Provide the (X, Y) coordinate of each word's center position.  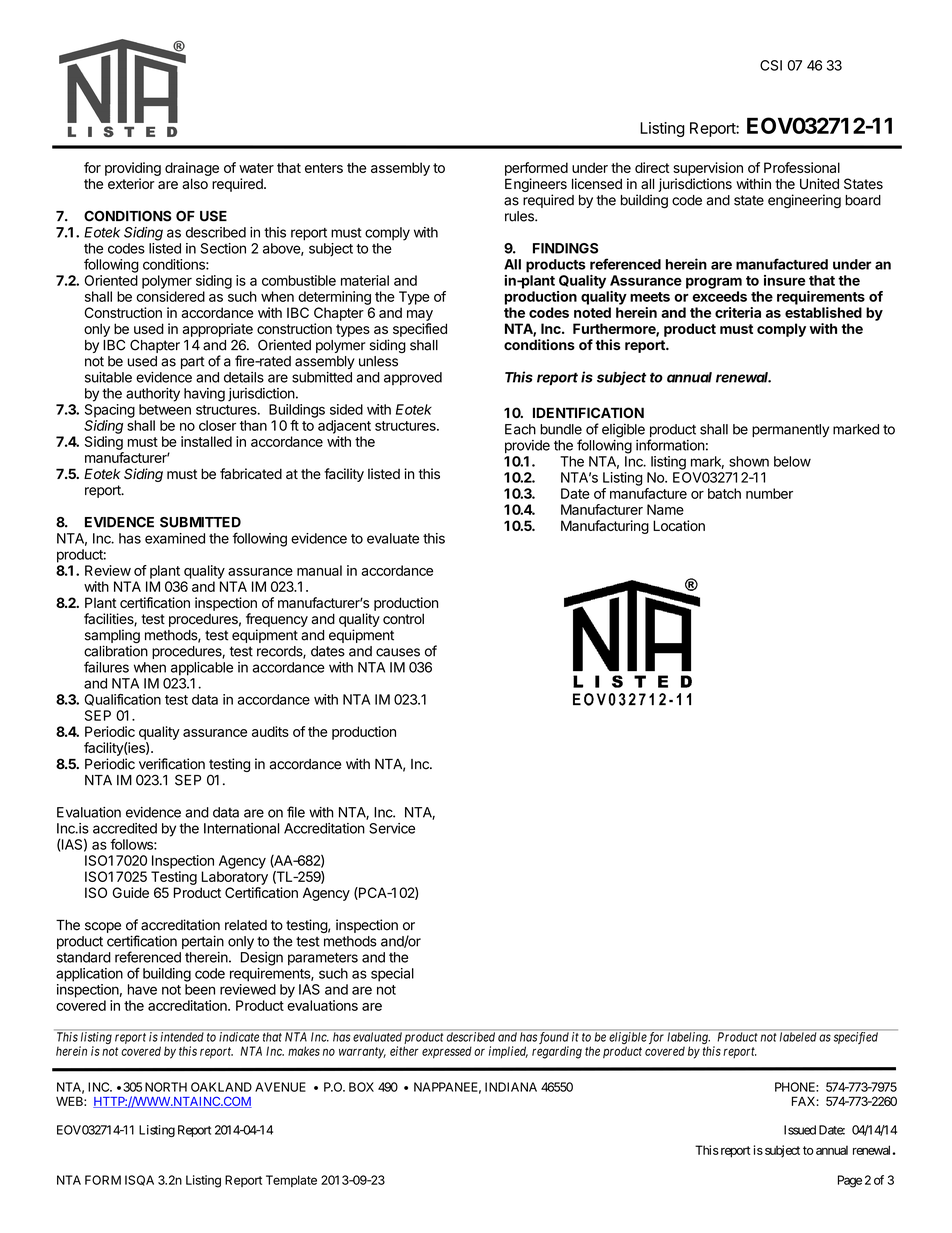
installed (206, 441)
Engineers (536, 186)
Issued (800, 1130)
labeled (798, 1036)
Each (520, 429)
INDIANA (511, 1087)
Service (392, 828)
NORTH (166, 1087)
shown (749, 461)
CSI (771, 65)
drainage (192, 169)
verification (172, 764)
